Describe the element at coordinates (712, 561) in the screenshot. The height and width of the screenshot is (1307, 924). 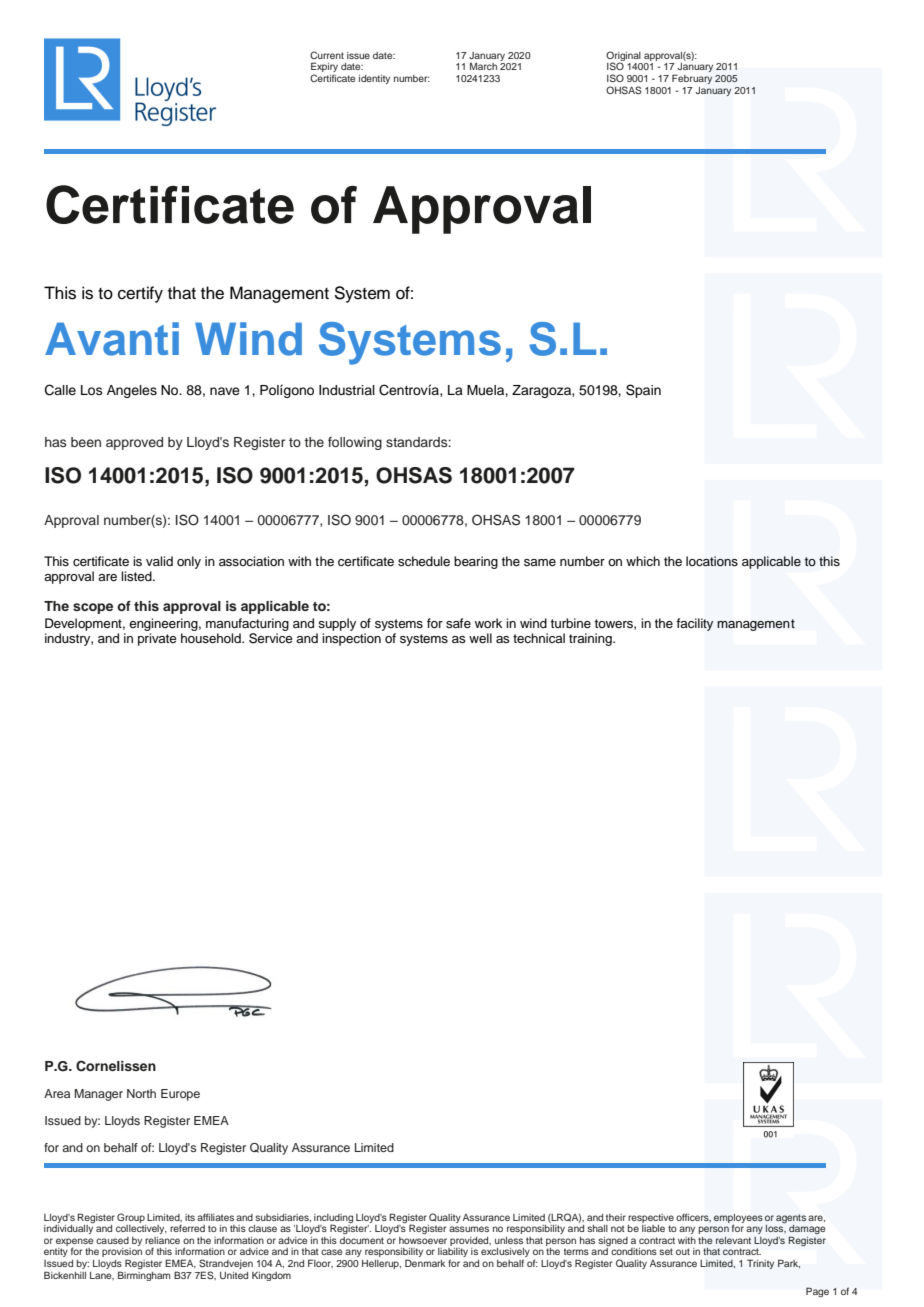
I see `locations` at that location.
